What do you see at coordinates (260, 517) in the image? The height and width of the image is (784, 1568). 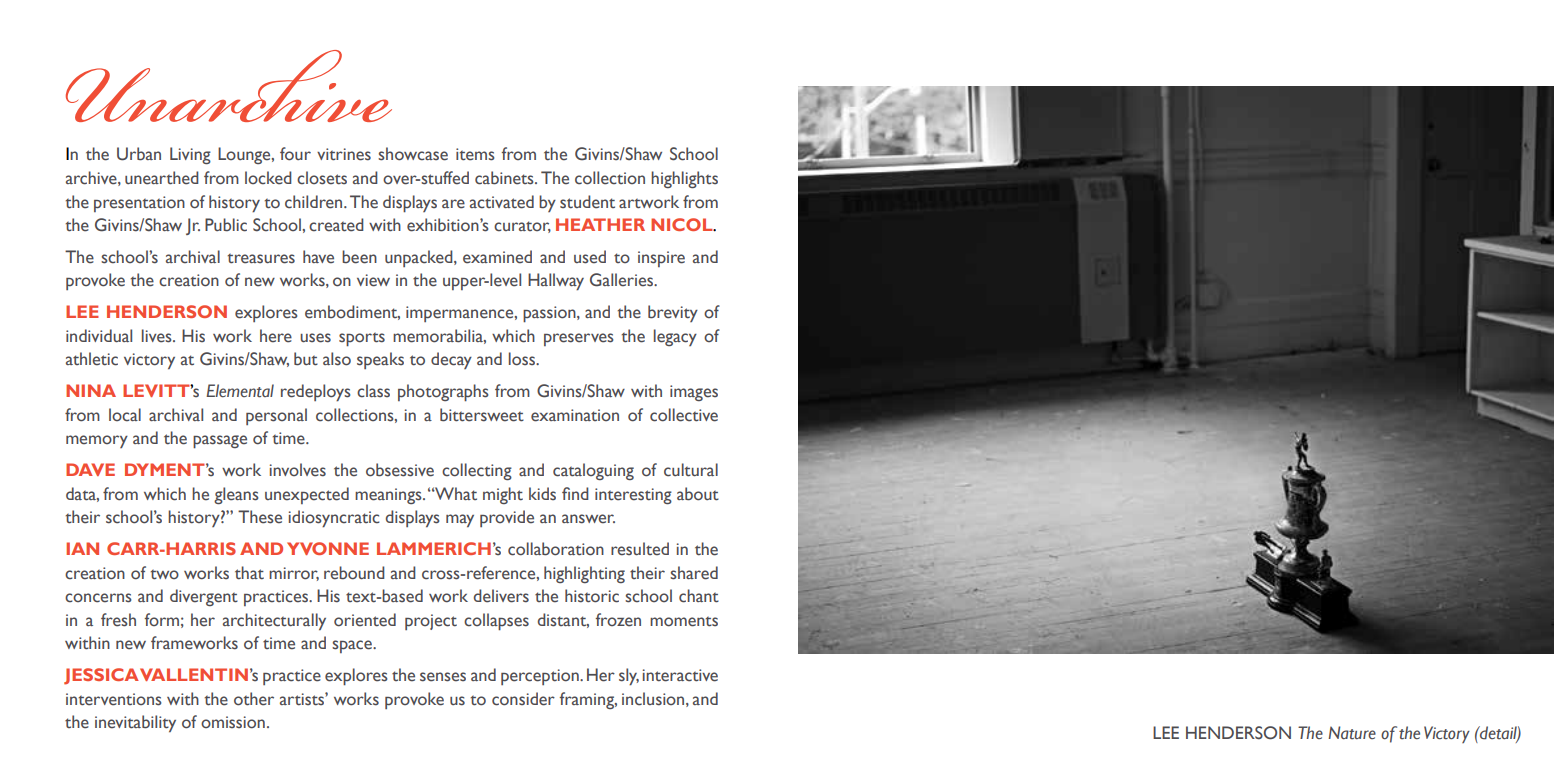 I see `These` at bounding box center [260, 517].
